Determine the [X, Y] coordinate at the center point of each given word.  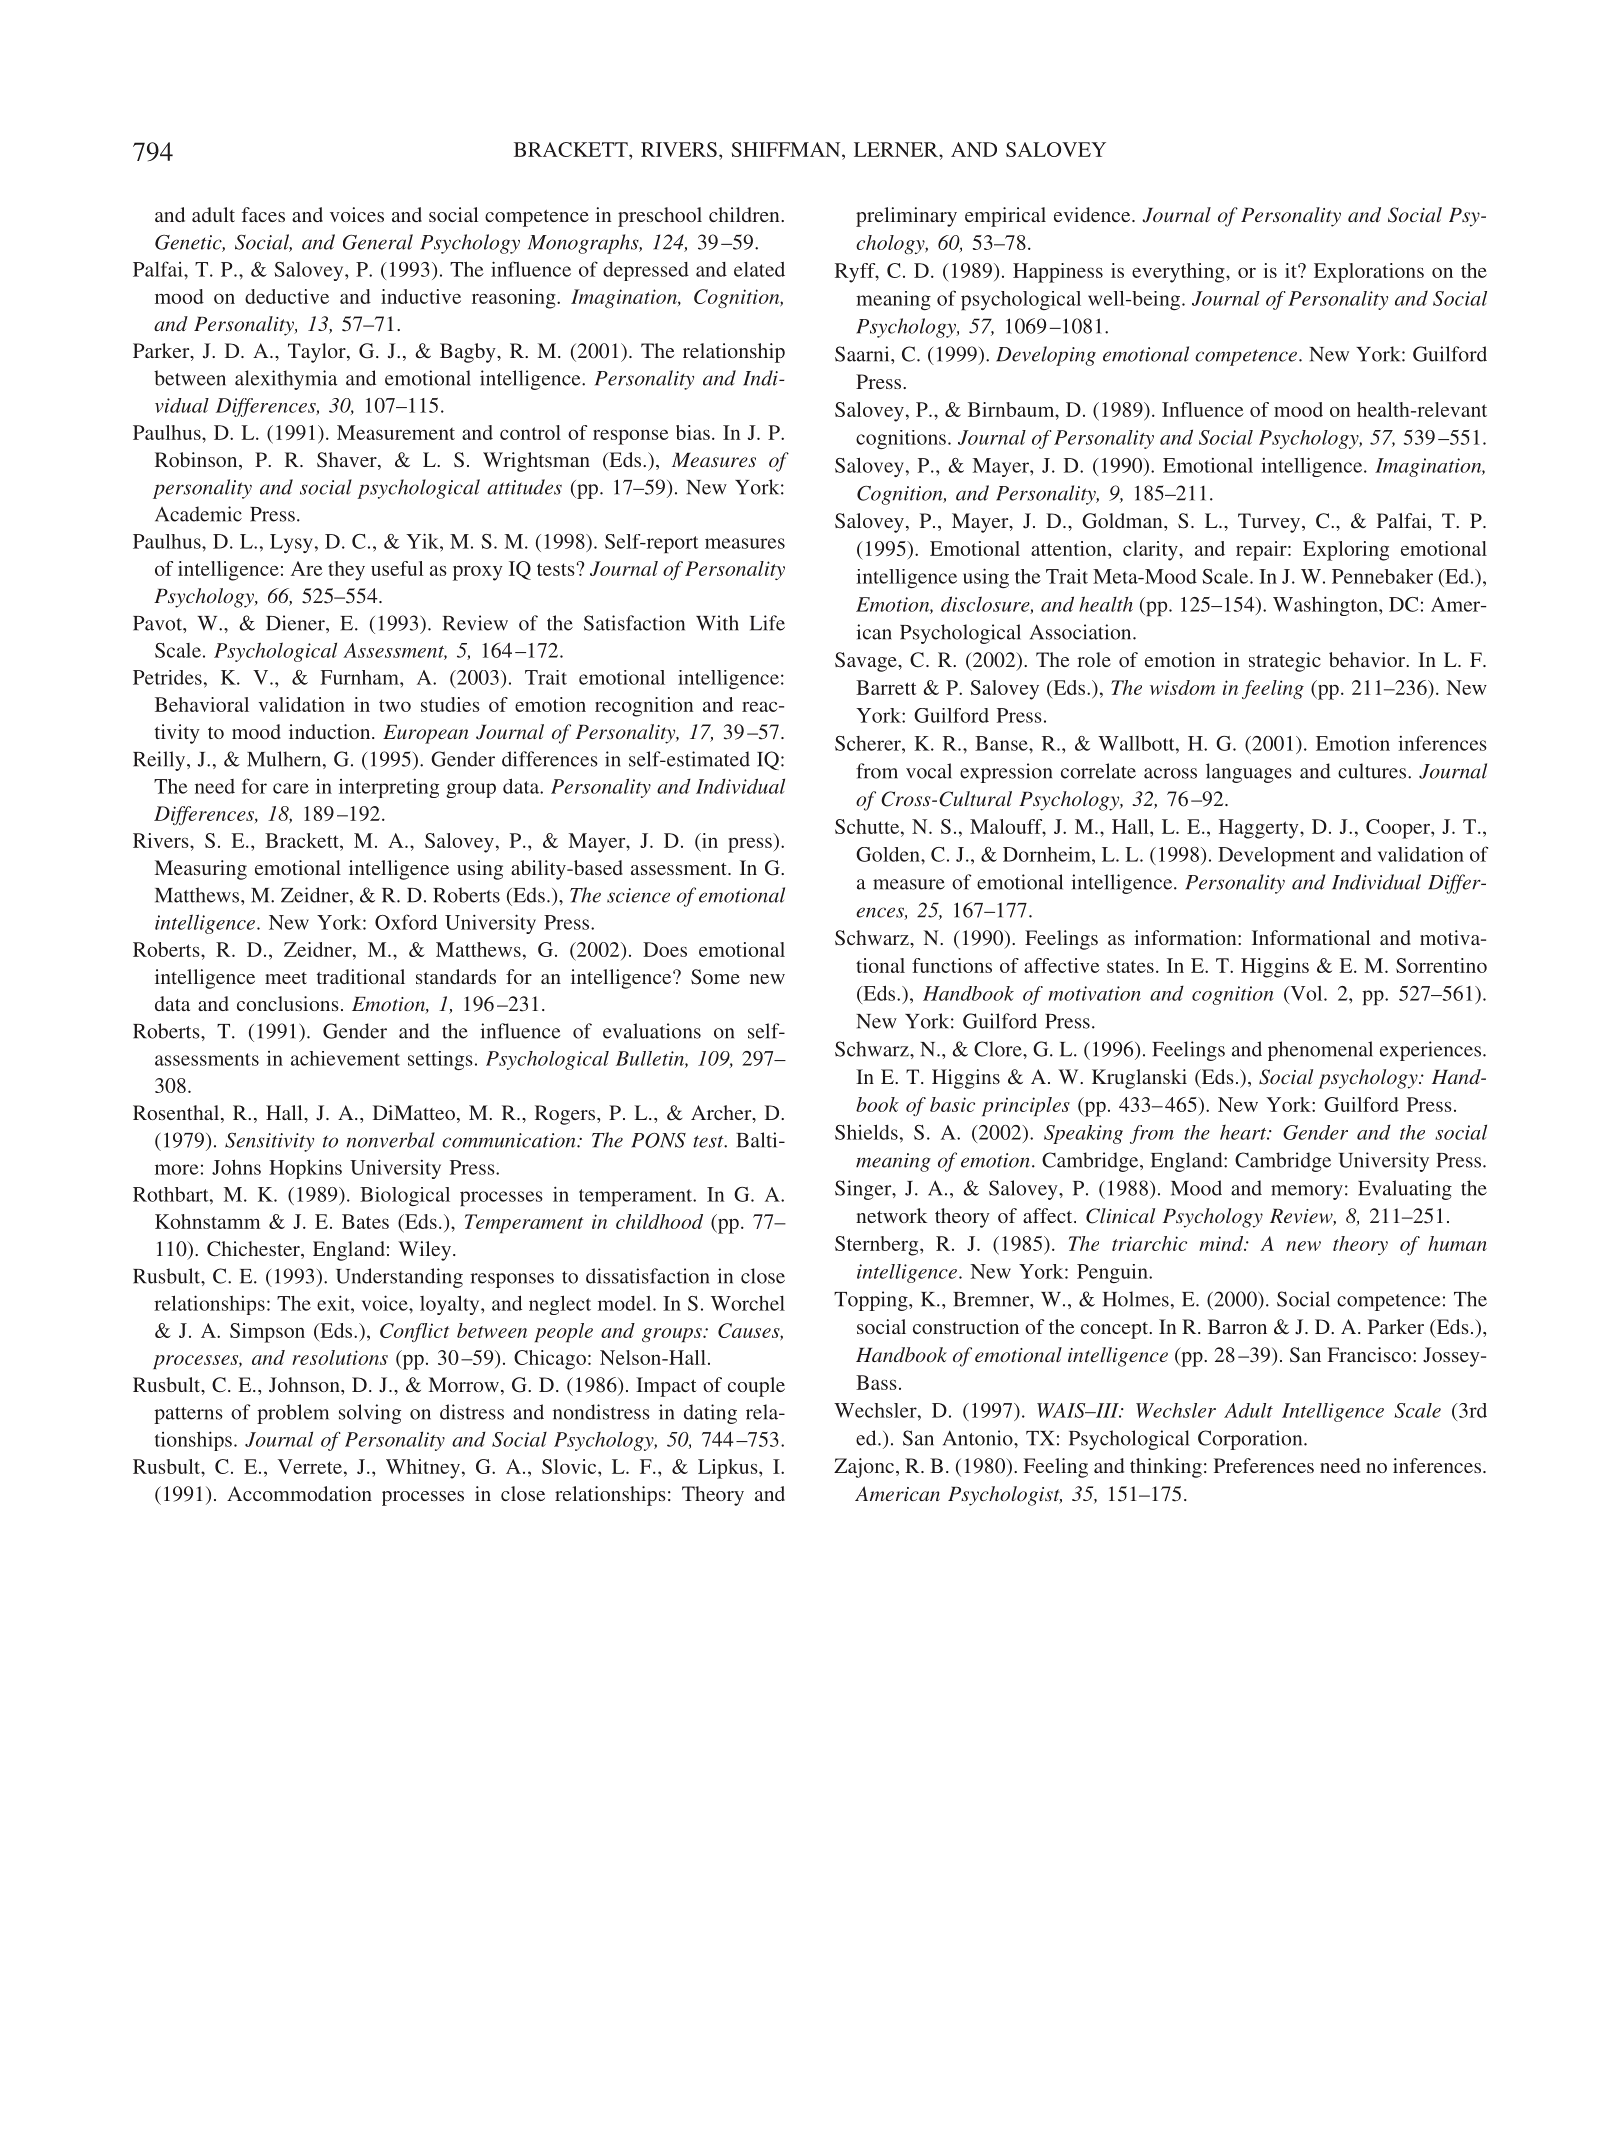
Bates [365, 1221]
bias [693, 432]
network [891, 1215]
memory [1307, 1192]
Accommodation [299, 1493]
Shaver [348, 461]
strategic [1285, 662]
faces [263, 214]
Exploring [1346, 551]
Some [715, 977]
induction [331, 731]
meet [286, 978]
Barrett [886, 687]
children [745, 214]
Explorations [1369, 273]
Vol [1306, 993]
